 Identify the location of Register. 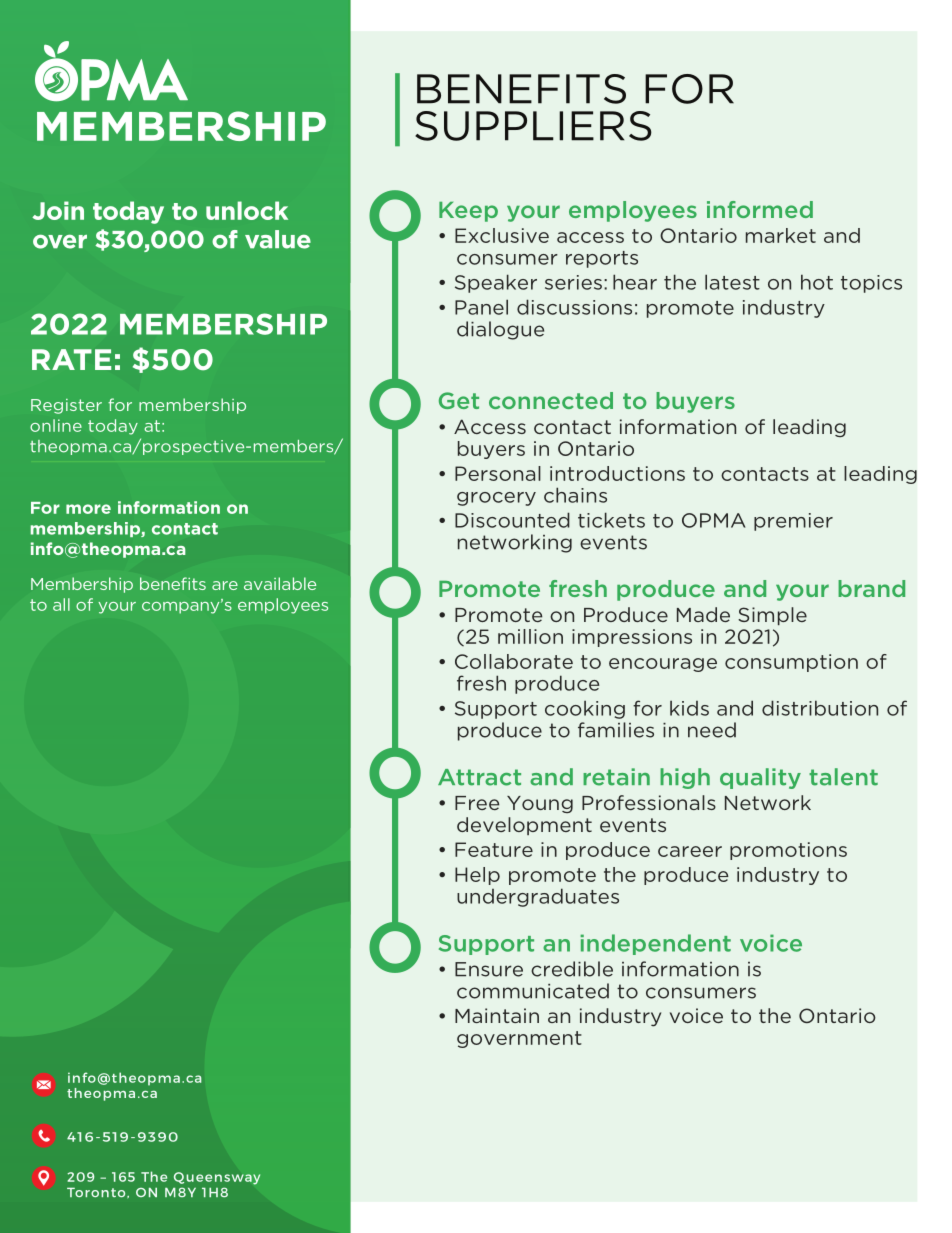
(66, 406).
